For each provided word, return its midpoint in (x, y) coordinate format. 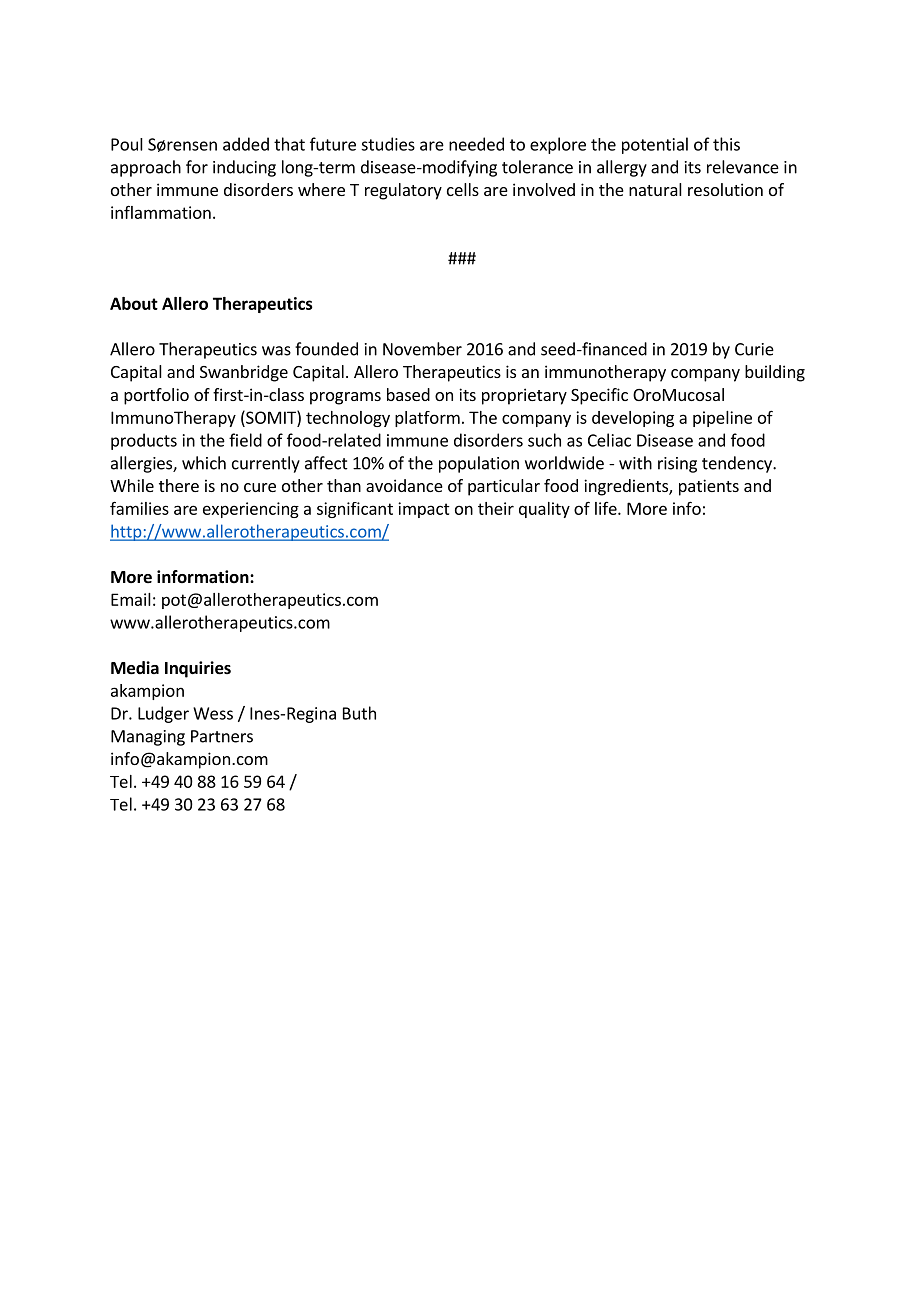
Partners (222, 736)
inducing (244, 168)
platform (427, 419)
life (607, 508)
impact (424, 510)
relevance (743, 167)
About (134, 303)
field (245, 440)
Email (131, 599)
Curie (754, 349)
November (422, 349)
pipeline (722, 419)
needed (476, 144)
